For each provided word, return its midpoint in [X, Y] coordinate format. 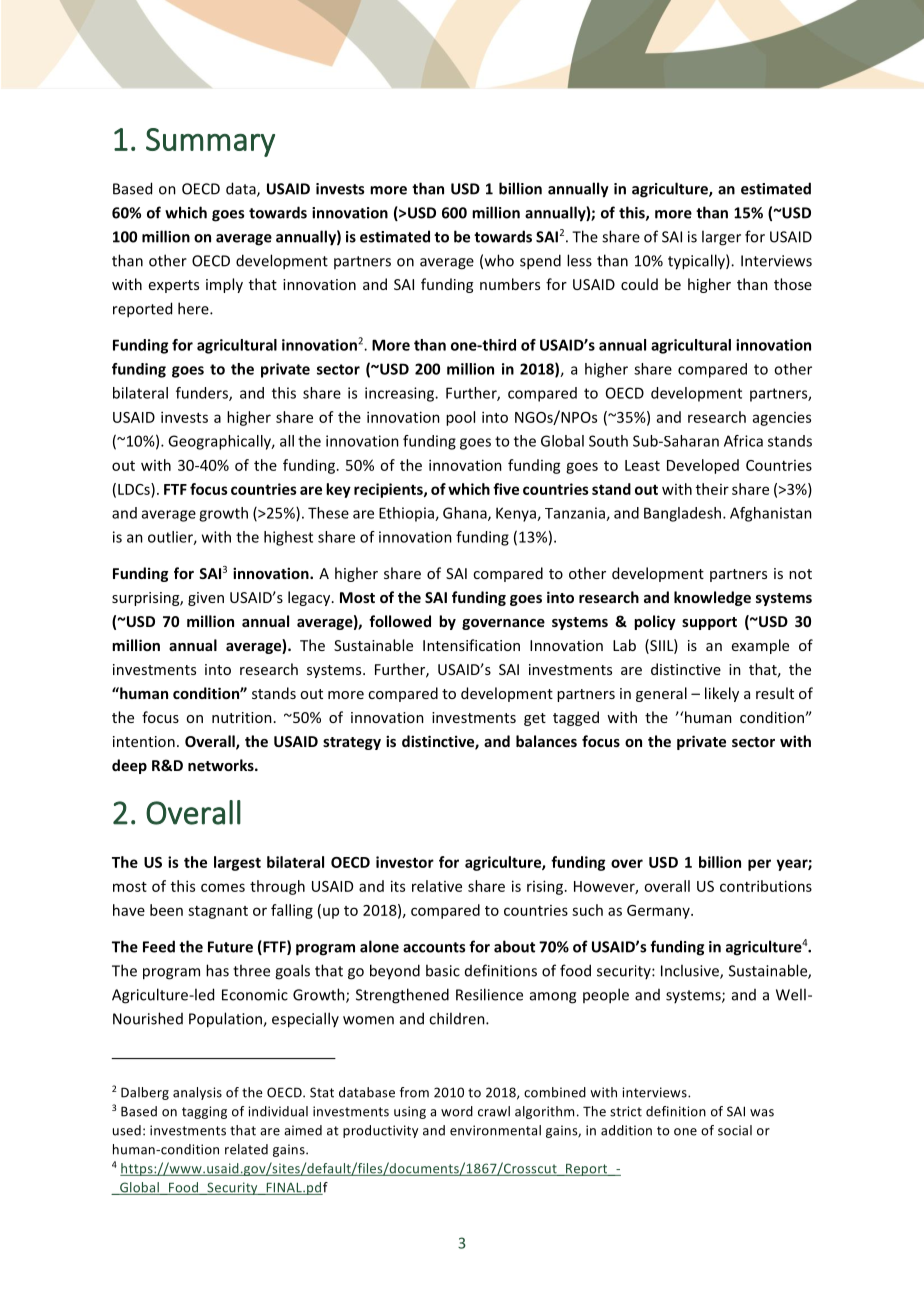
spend [540, 262]
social [735, 1130]
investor [405, 862]
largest [237, 863]
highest [288, 538]
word [457, 1111]
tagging [204, 1112]
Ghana [466, 514]
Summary [210, 142]
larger [721, 238]
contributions [766, 886]
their [712, 489]
